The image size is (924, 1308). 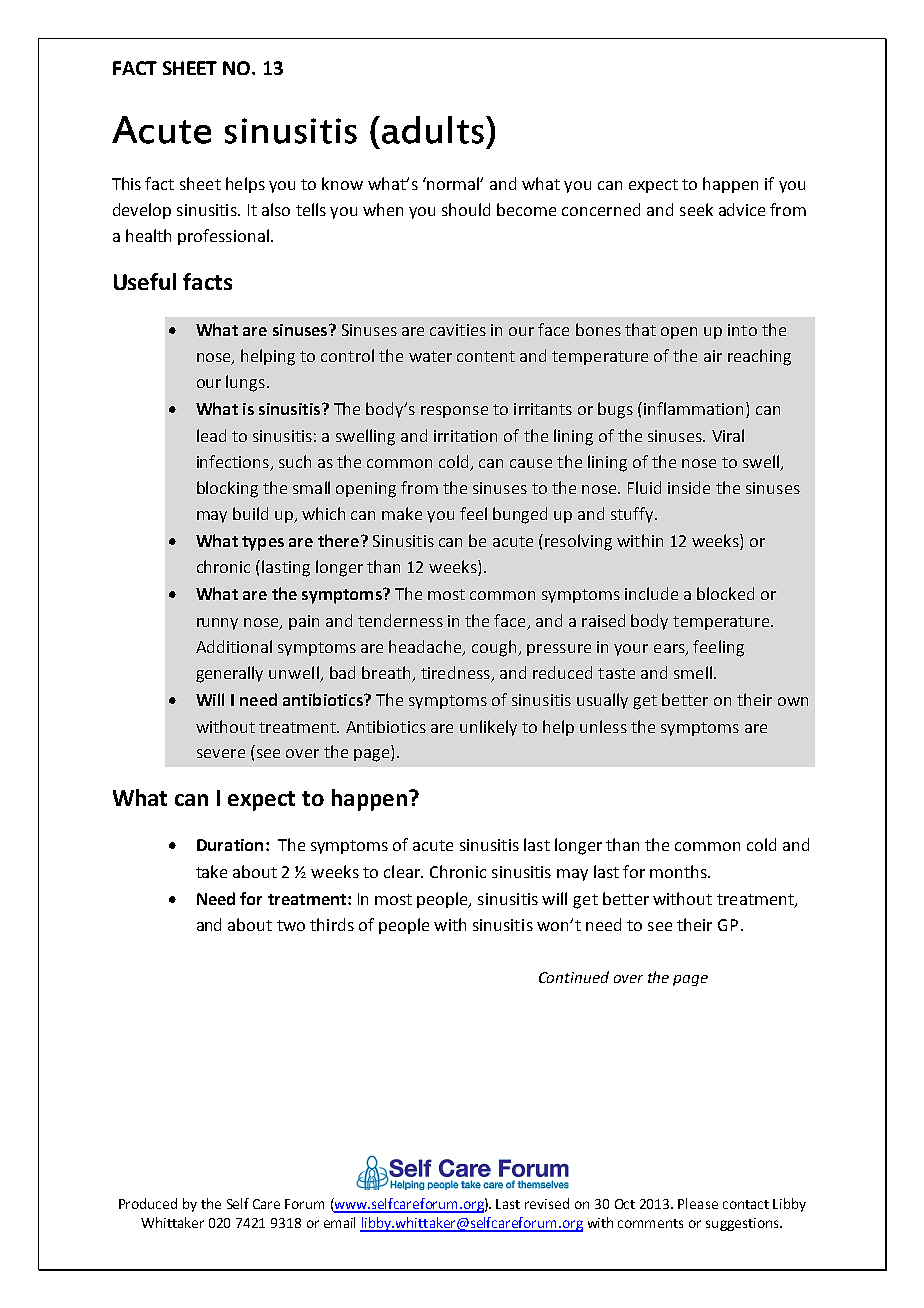 I want to click on inside, so click(x=689, y=487).
